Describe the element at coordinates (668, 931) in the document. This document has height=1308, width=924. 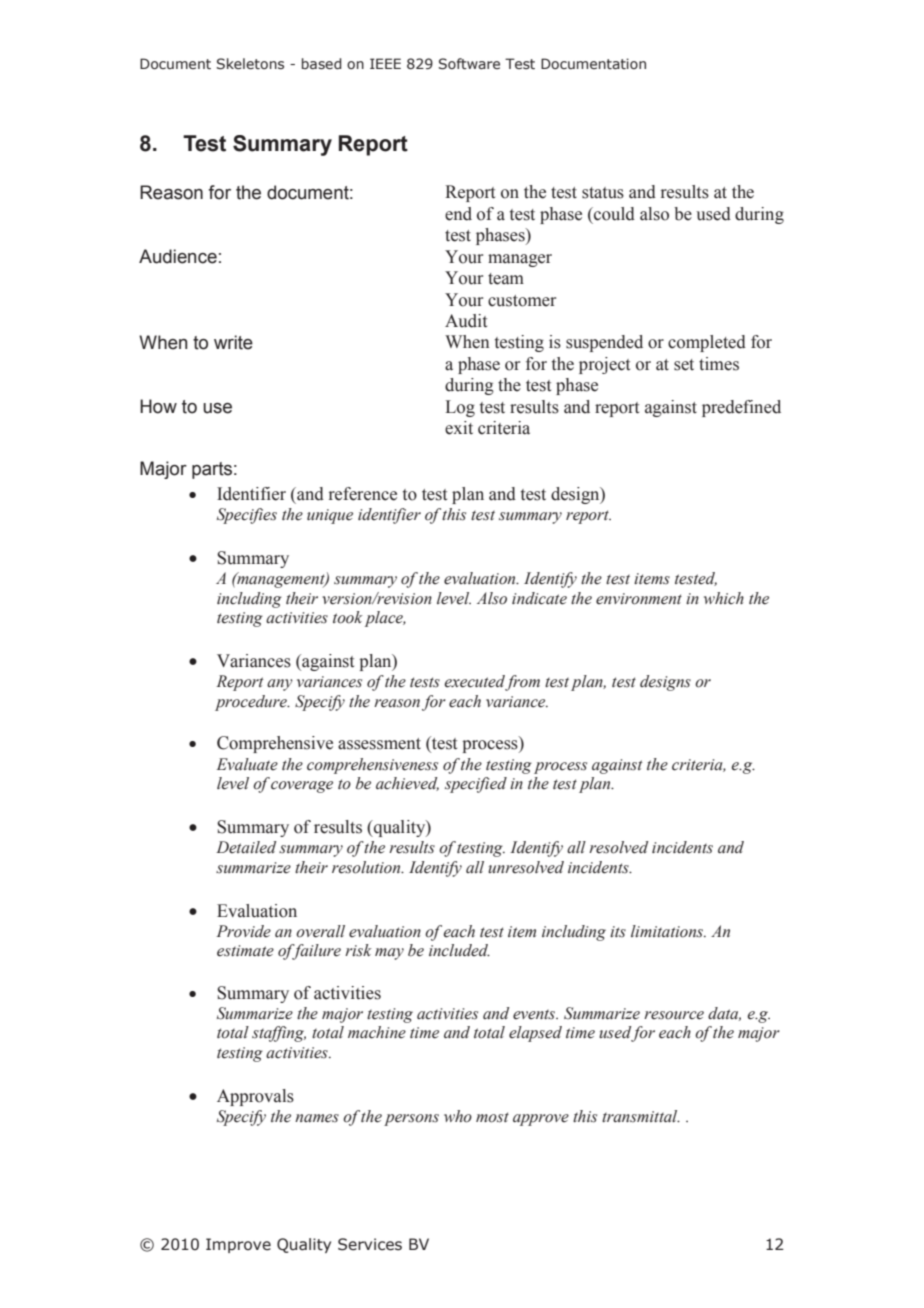
I see `limitations` at that location.
